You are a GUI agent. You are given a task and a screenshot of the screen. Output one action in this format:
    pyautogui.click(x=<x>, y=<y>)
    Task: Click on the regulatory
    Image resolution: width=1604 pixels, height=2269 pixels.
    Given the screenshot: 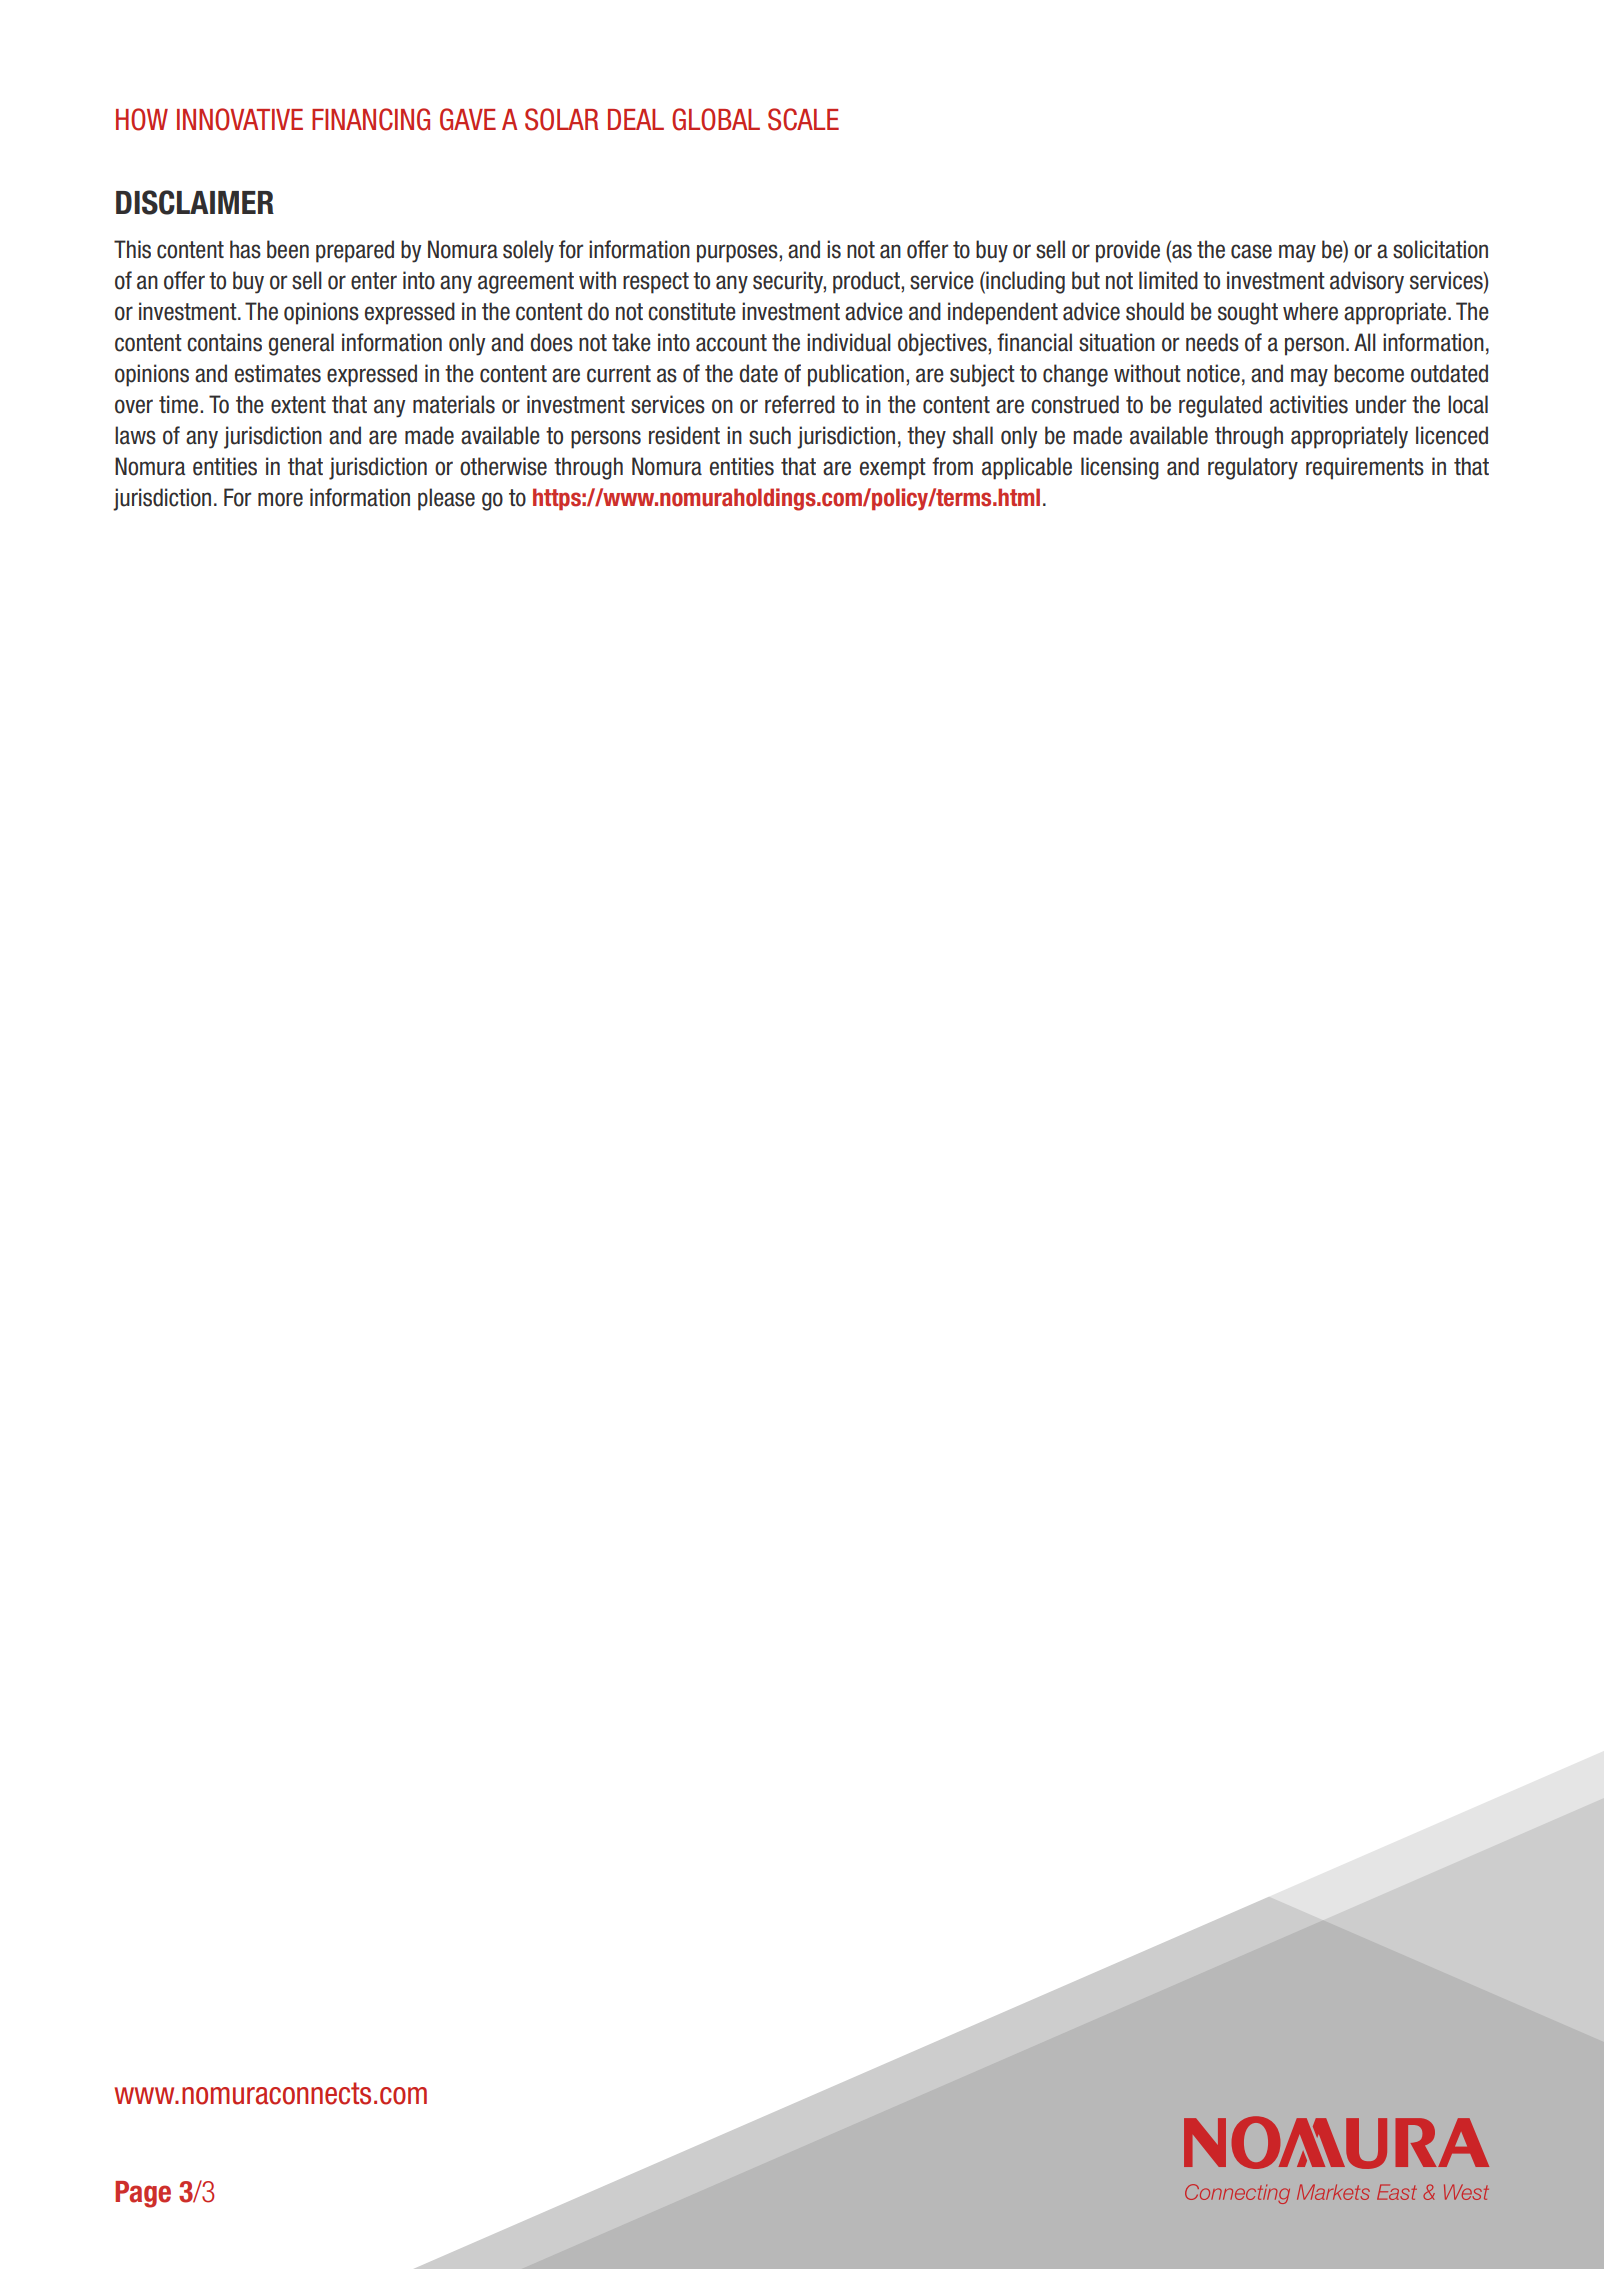 What is the action you would take?
    pyautogui.click(x=1253, y=468)
